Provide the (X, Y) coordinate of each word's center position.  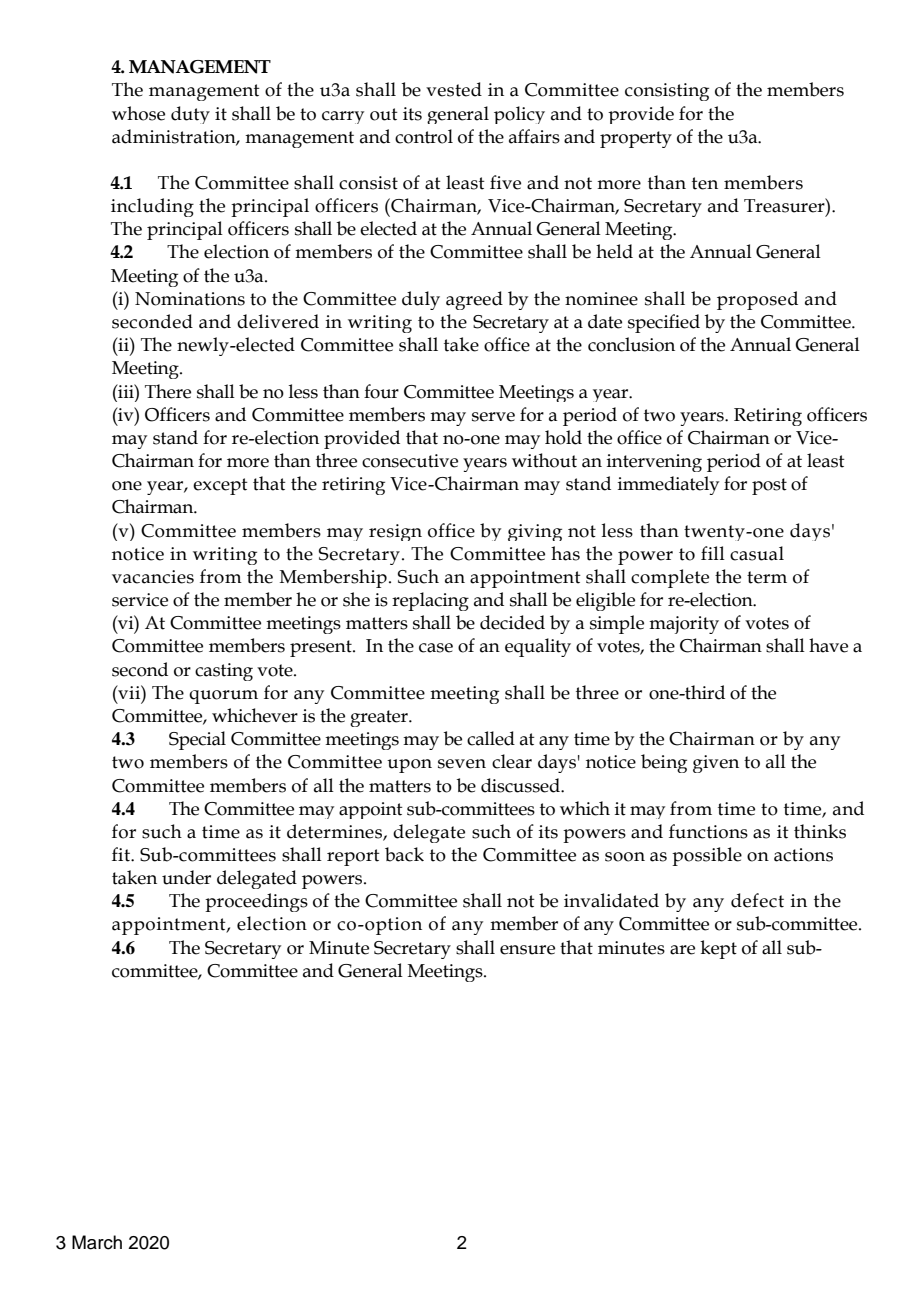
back (404, 854)
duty (190, 115)
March (97, 1242)
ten (705, 183)
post (769, 486)
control (424, 136)
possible (707, 856)
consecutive (410, 461)
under (186, 877)
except (220, 486)
